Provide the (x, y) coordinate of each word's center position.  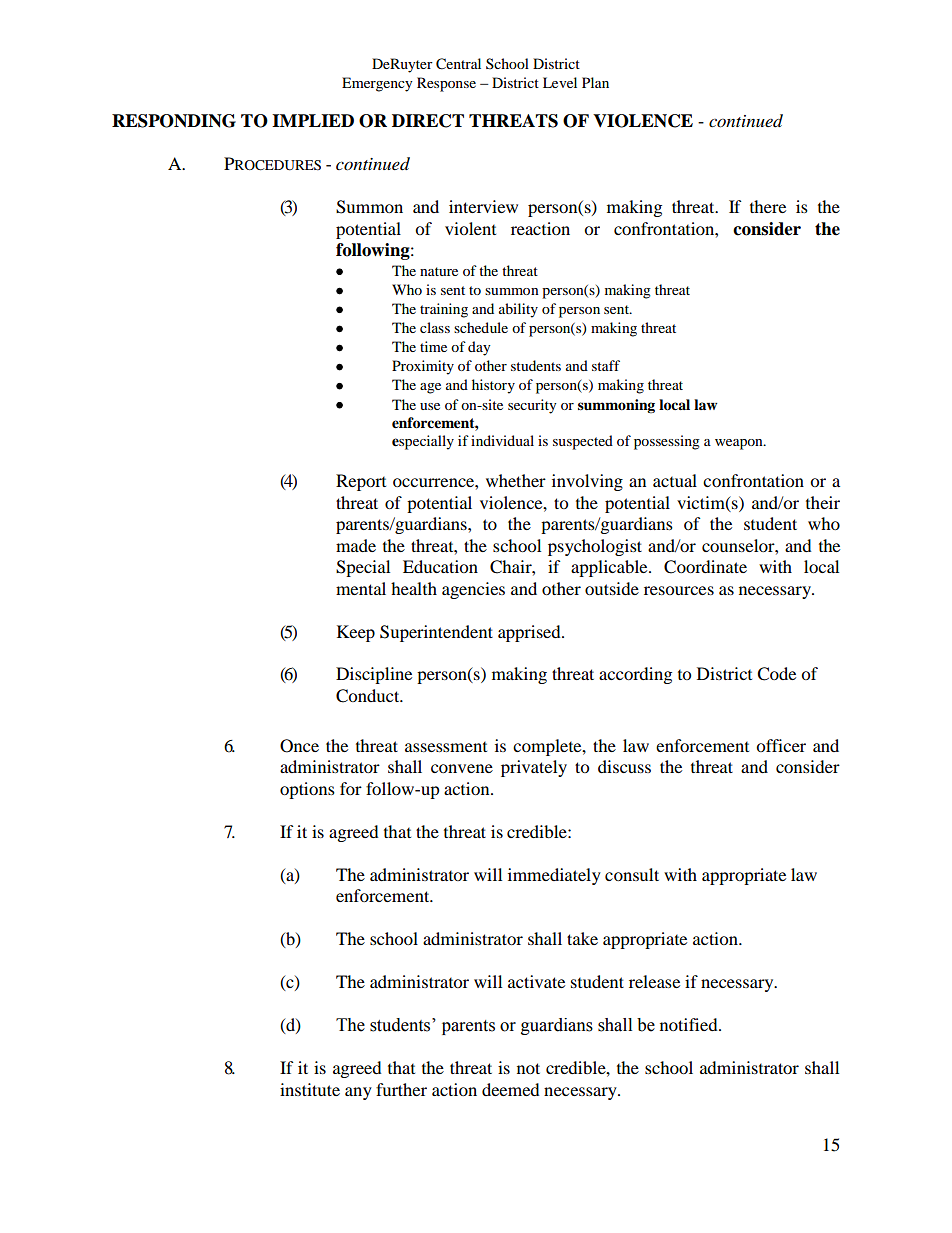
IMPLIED (313, 120)
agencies (473, 590)
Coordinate (705, 567)
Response (446, 84)
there (768, 206)
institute (310, 1089)
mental (361, 588)
